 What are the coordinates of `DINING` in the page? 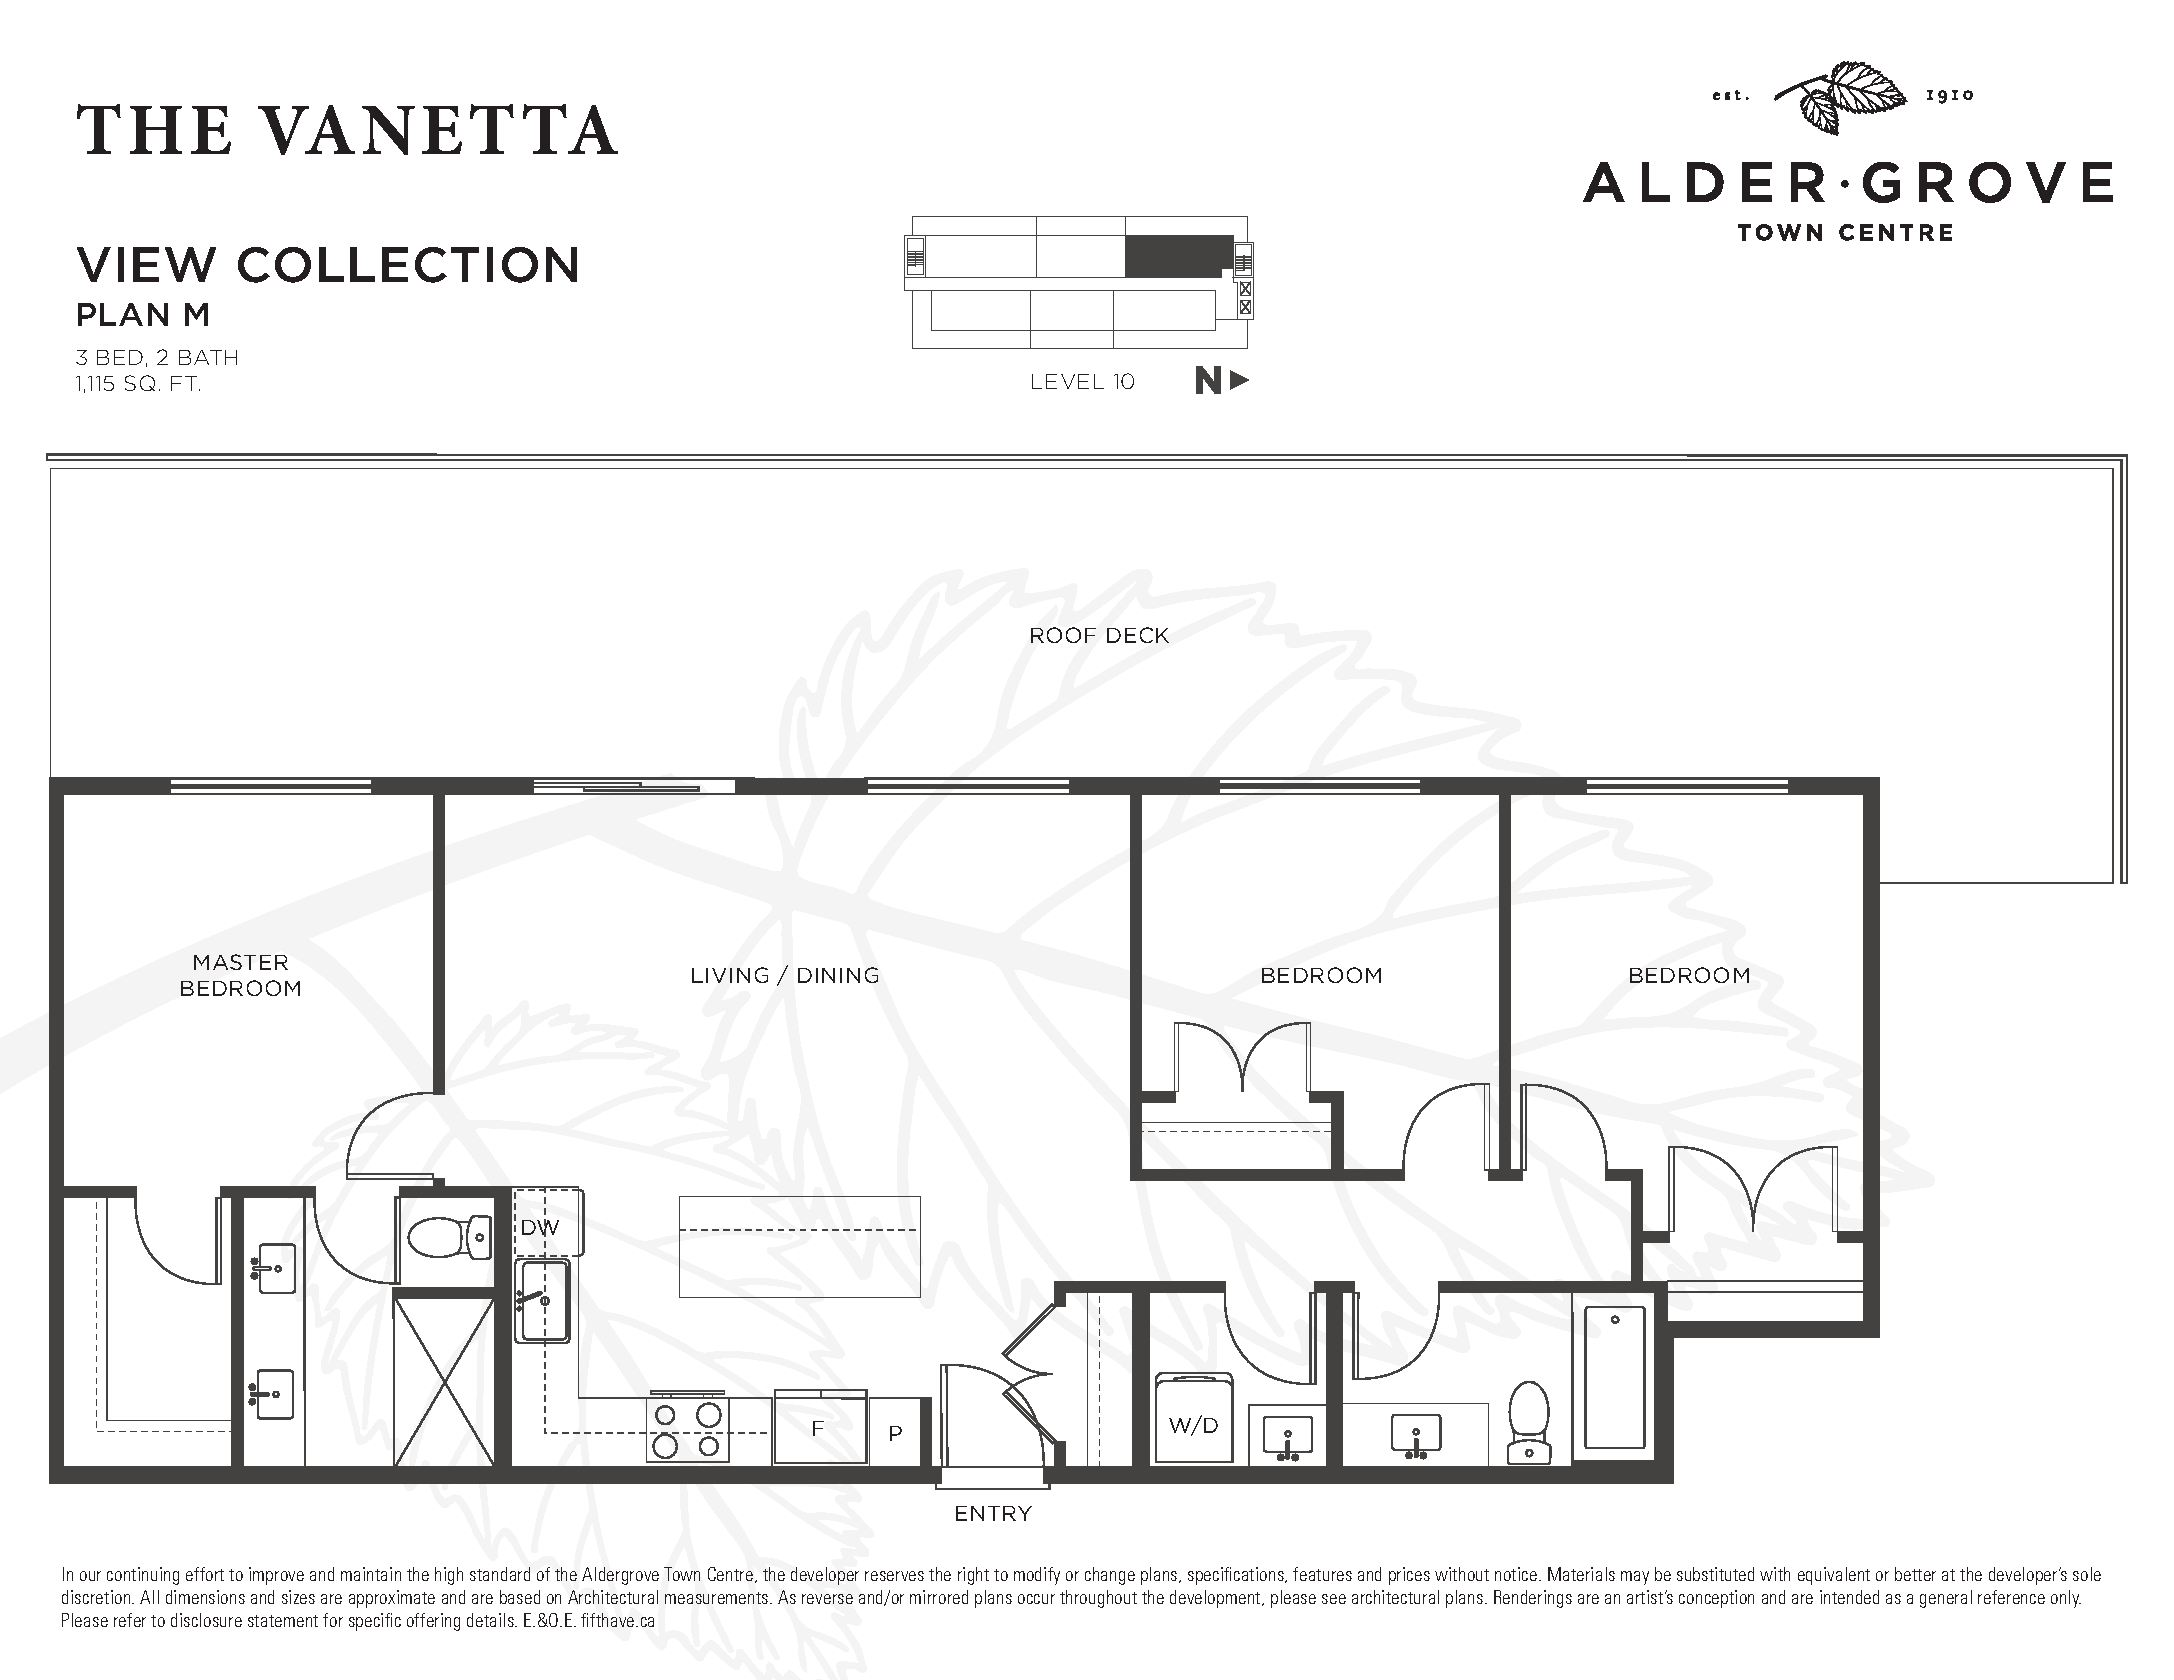 It's located at (838, 975).
